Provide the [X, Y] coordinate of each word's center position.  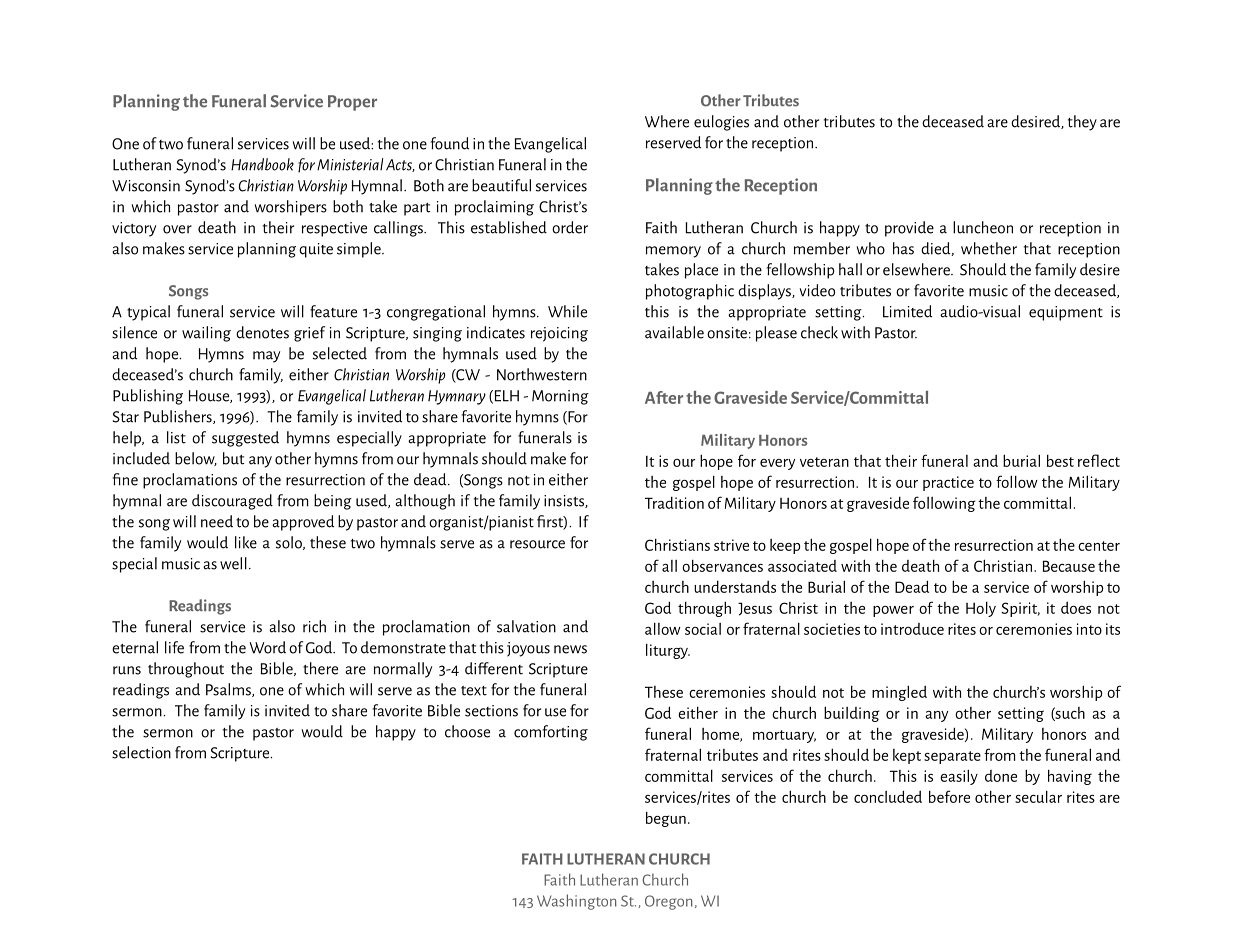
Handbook [262, 164]
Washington [577, 902]
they [1082, 123]
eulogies [721, 123]
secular [1038, 797]
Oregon [669, 902]
